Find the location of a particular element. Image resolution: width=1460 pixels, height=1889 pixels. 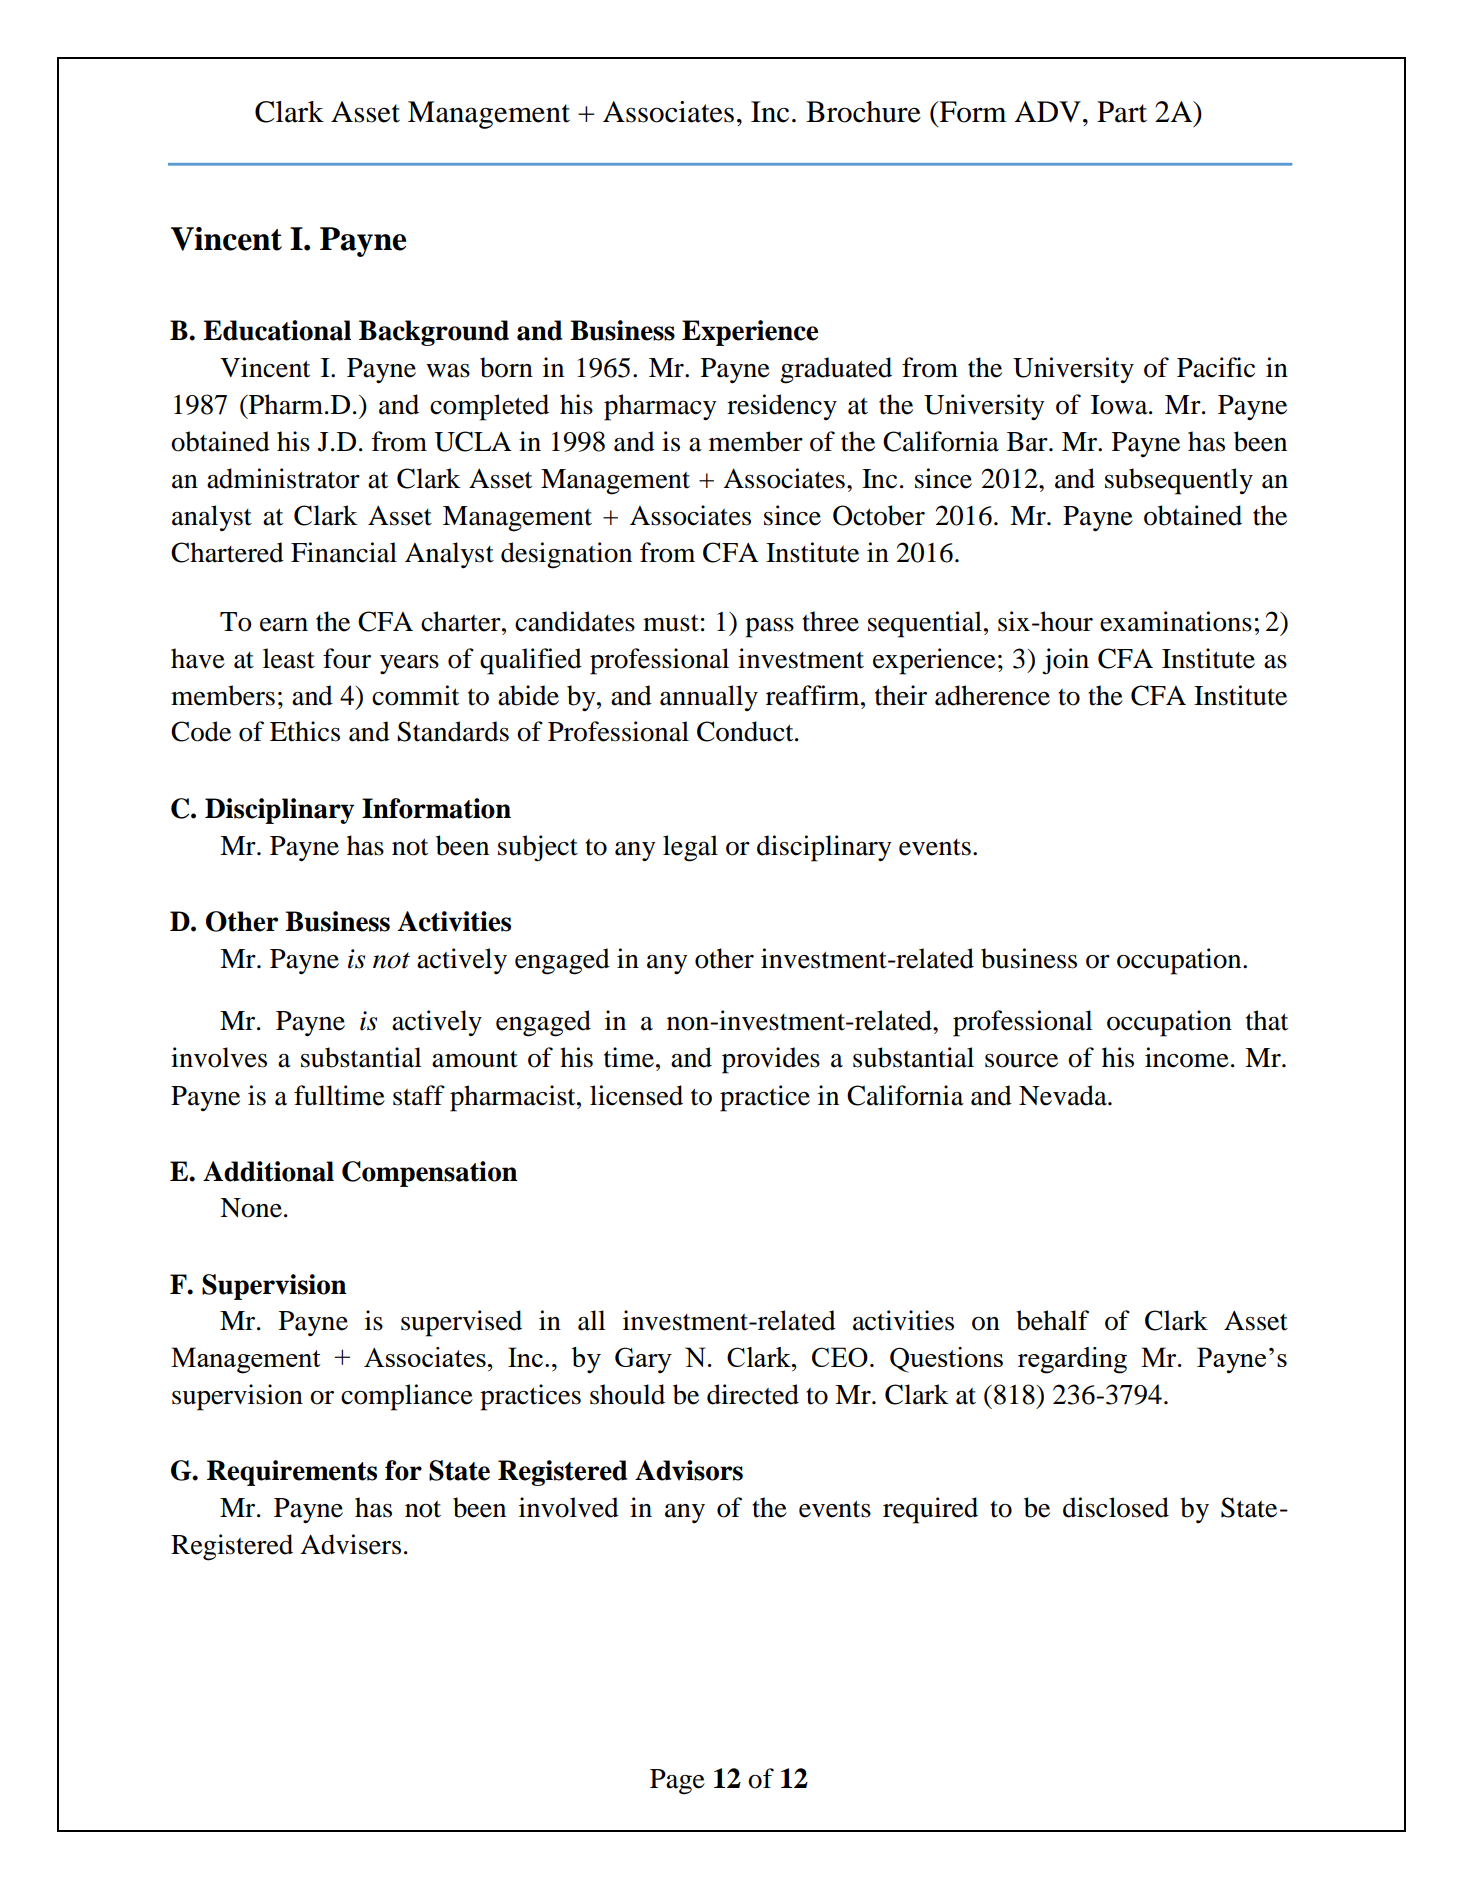

directed is located at coordinates (753, 1394).
